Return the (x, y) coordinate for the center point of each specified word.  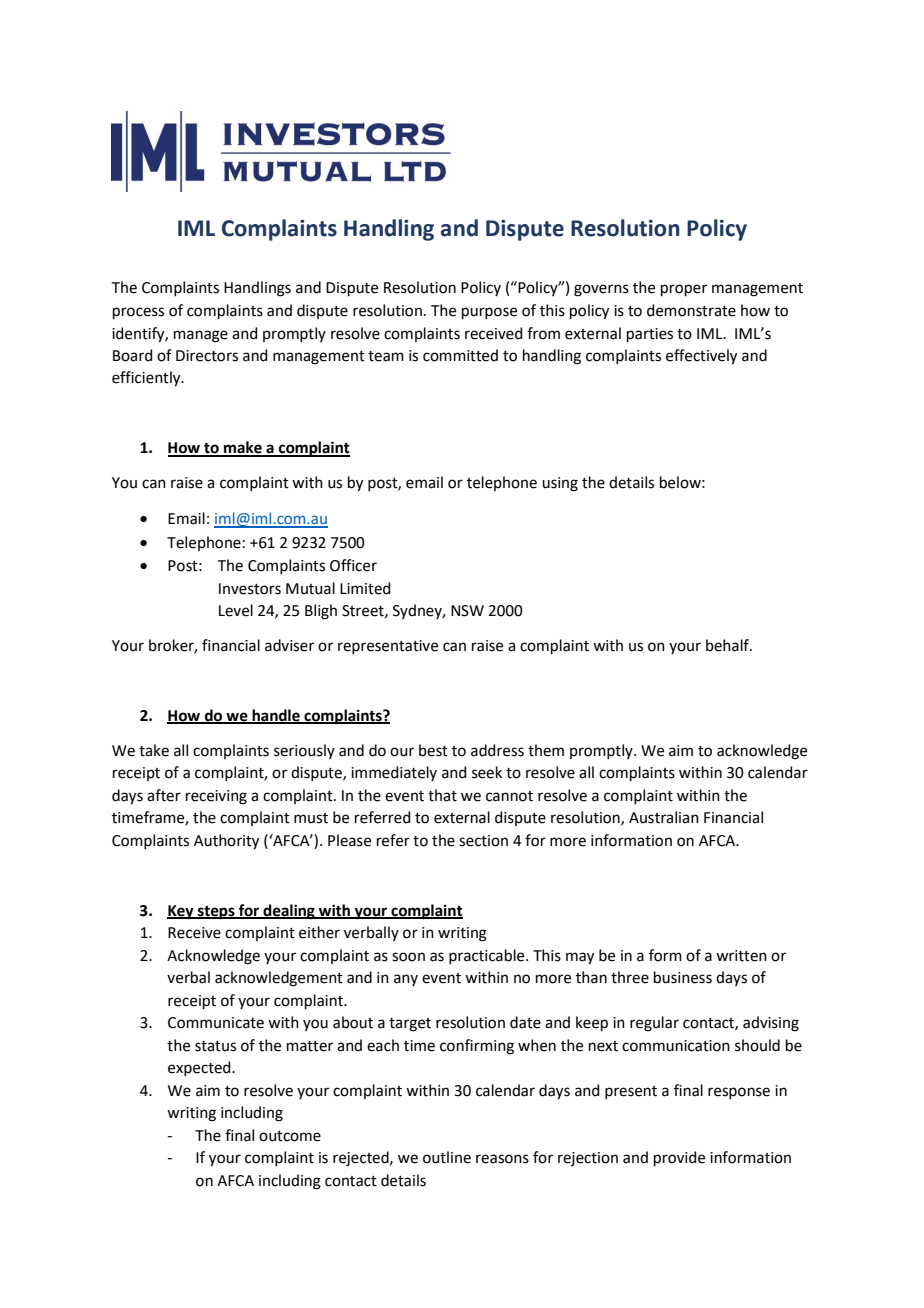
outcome (290, 1136)
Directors (207, 356)
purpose (489, 313)
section (483, 841)
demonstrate (691, 310)
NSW (467, 611)
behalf (728, 645)
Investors (250, 589)
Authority (226, 842)
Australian (664, 817)
